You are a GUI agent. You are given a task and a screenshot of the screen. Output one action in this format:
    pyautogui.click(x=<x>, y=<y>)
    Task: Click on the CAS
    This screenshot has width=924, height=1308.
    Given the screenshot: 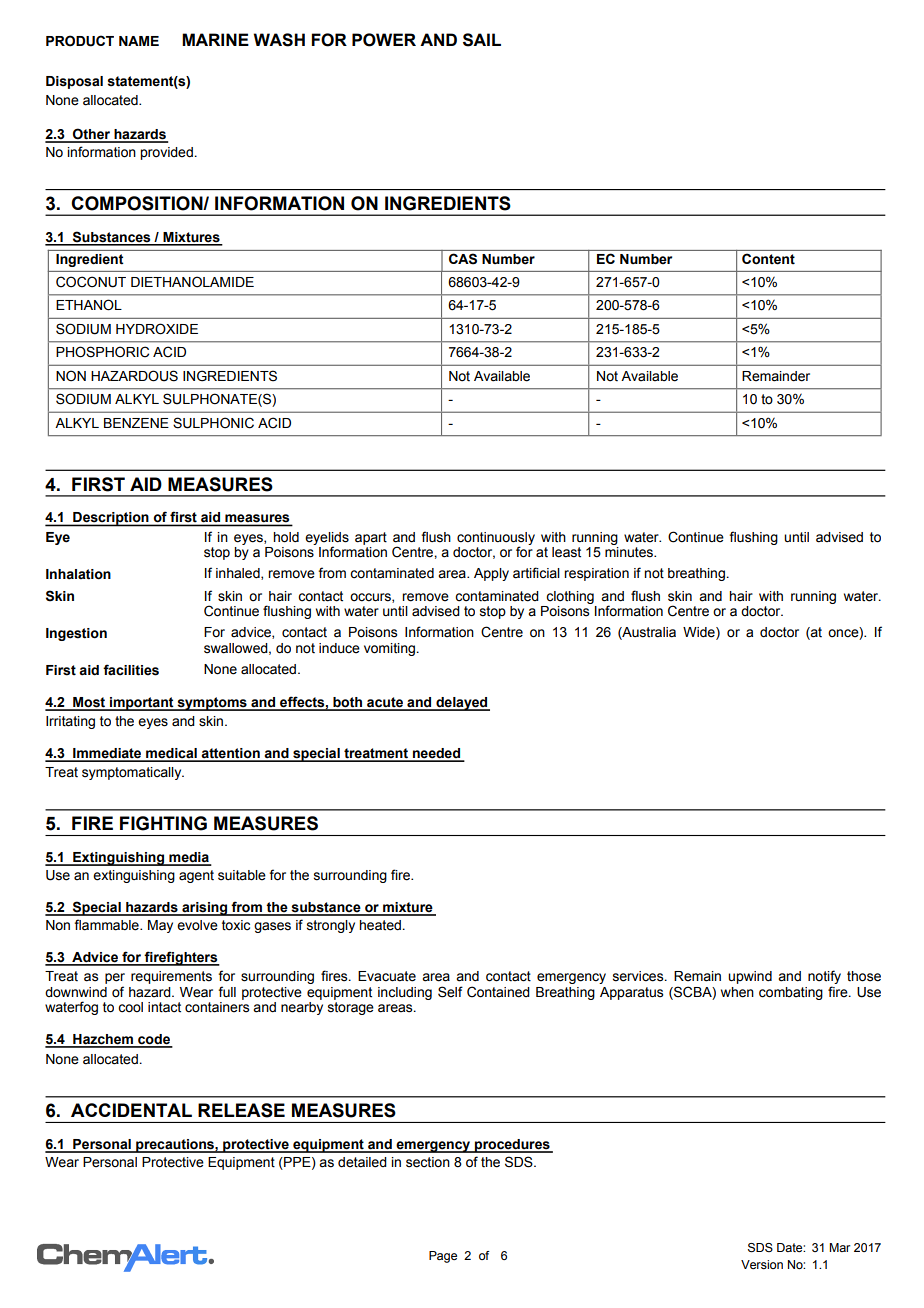 What is the action you would take?
    pyautogui.click(x=463, y=258)
